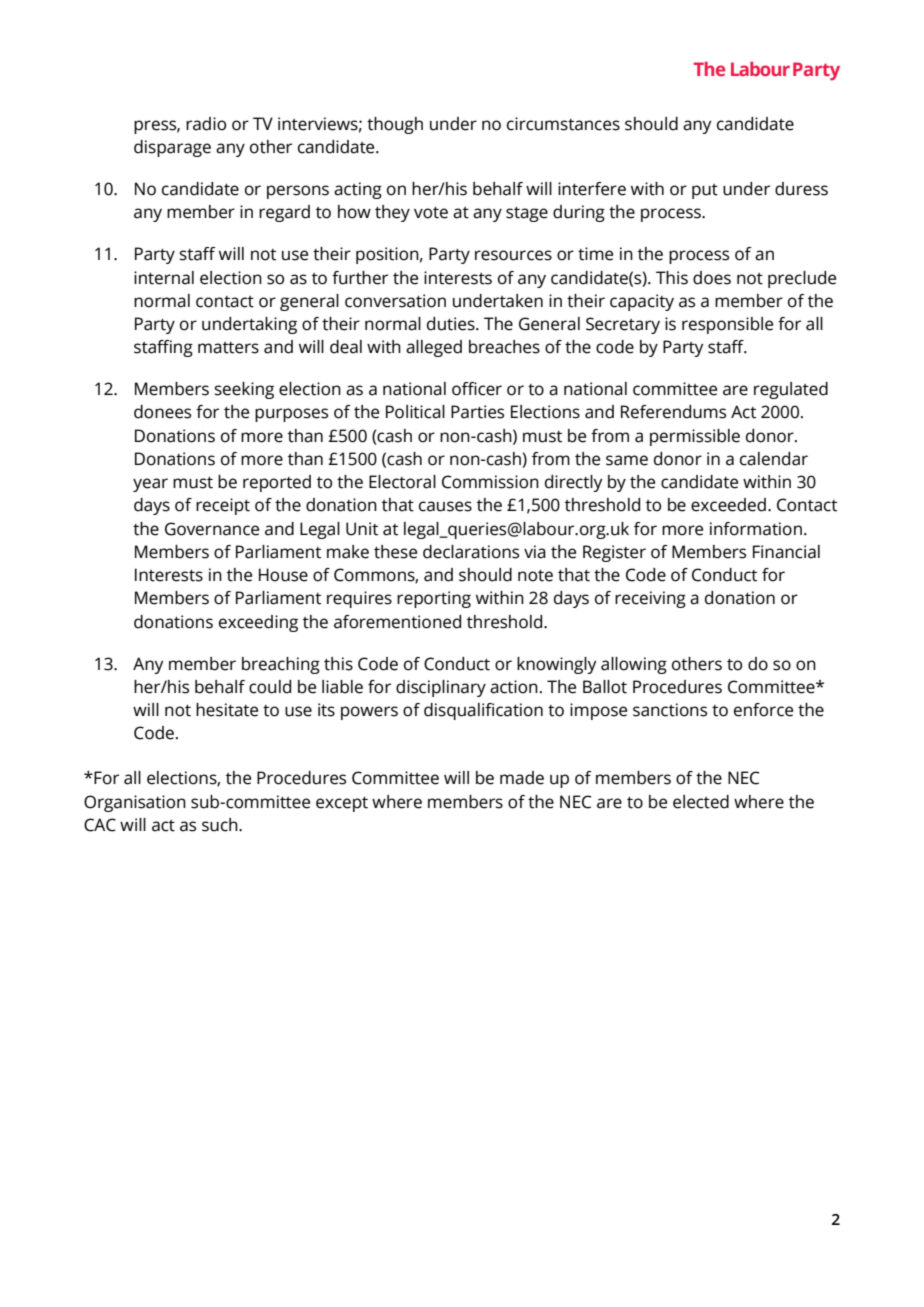  Describe the element at coordinates (727, 325) in the page. I see `responsible` at that location.
